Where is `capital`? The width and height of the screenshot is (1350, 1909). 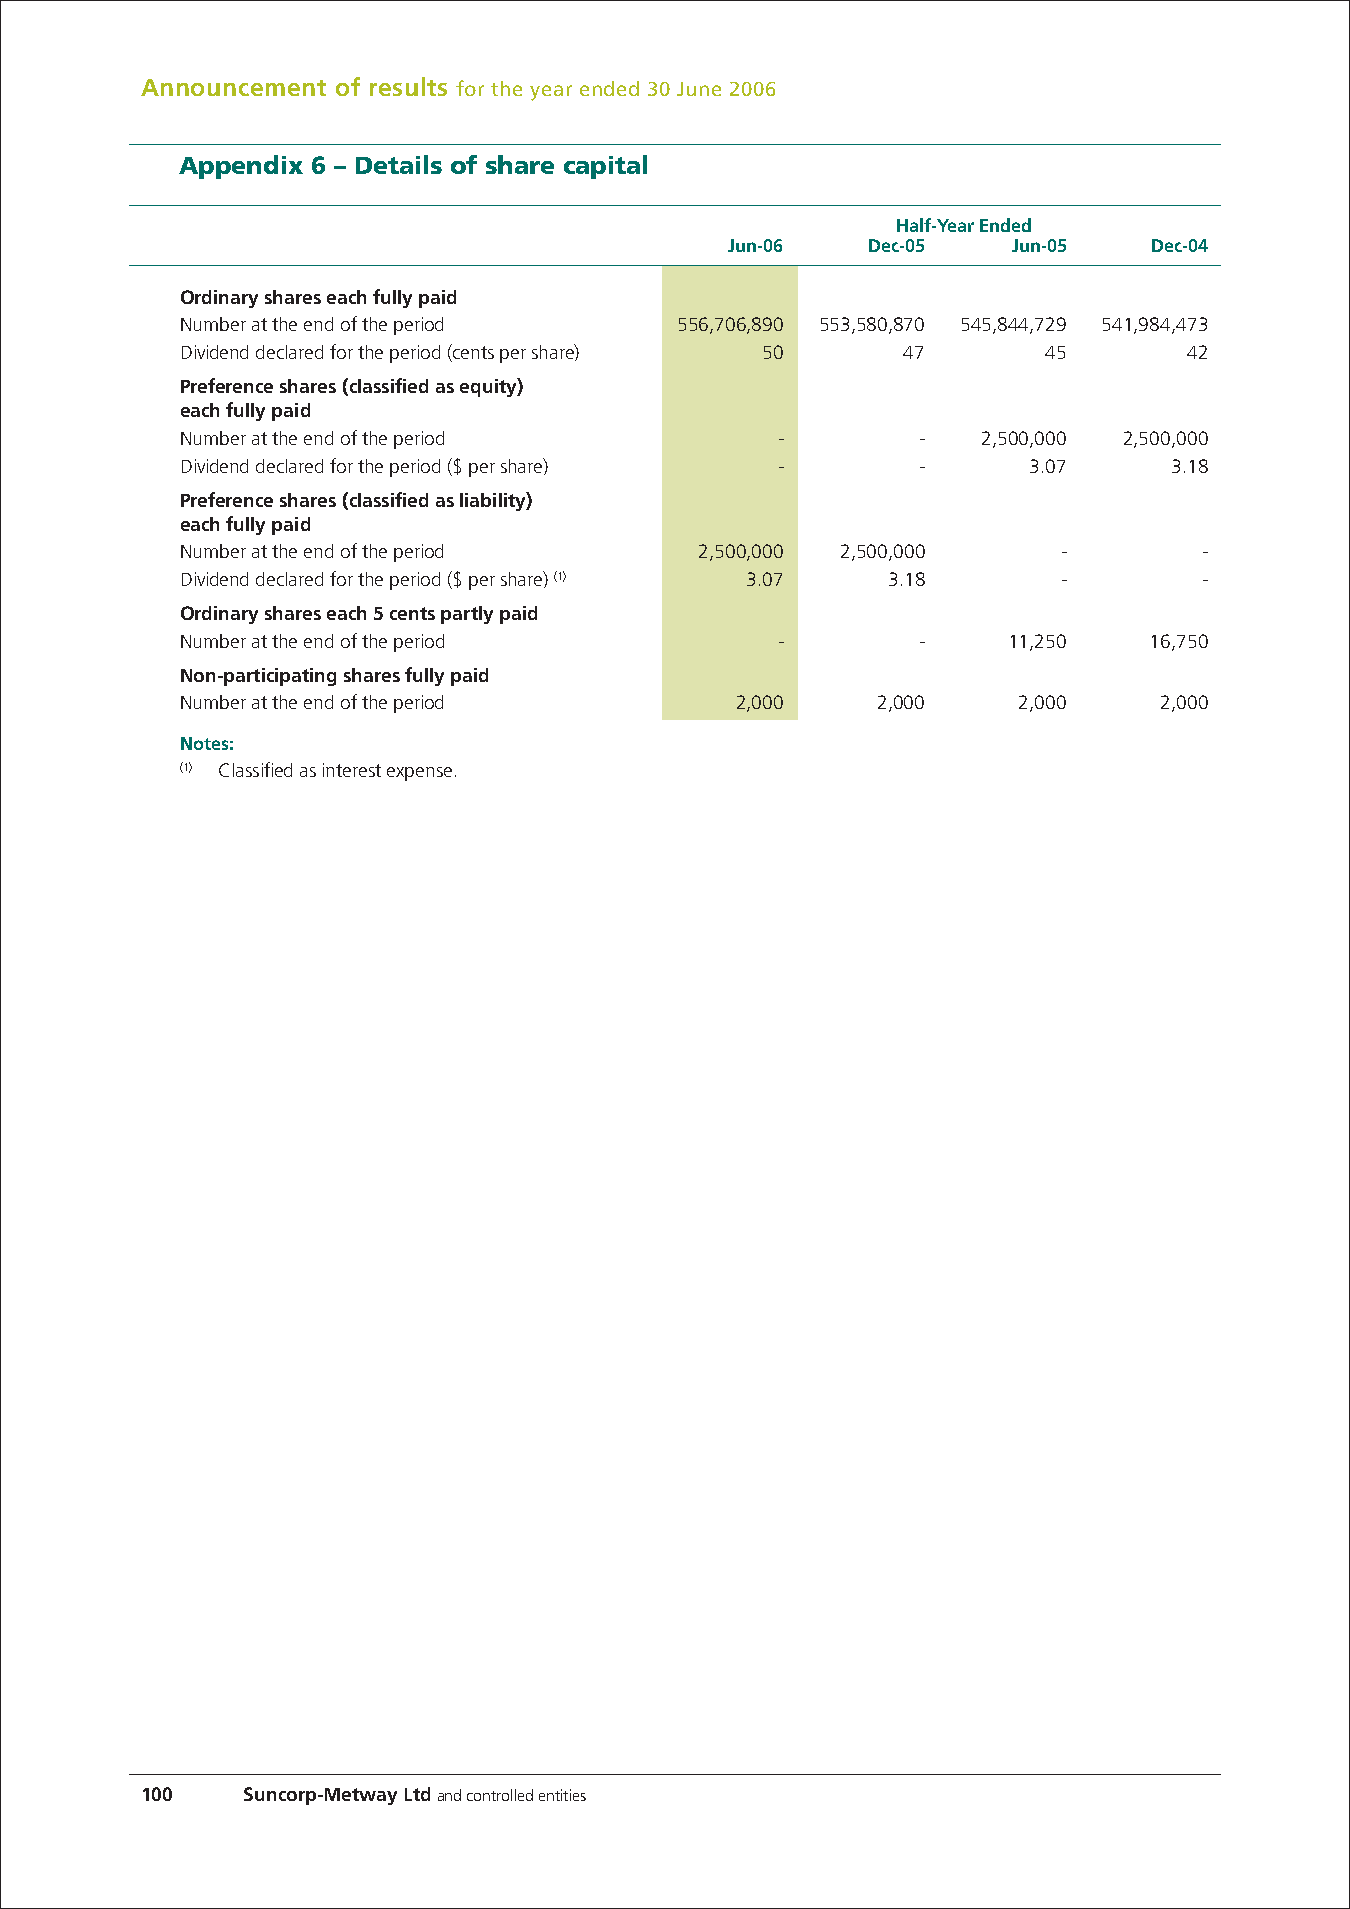 capital is located at coordinates (605, 167).
